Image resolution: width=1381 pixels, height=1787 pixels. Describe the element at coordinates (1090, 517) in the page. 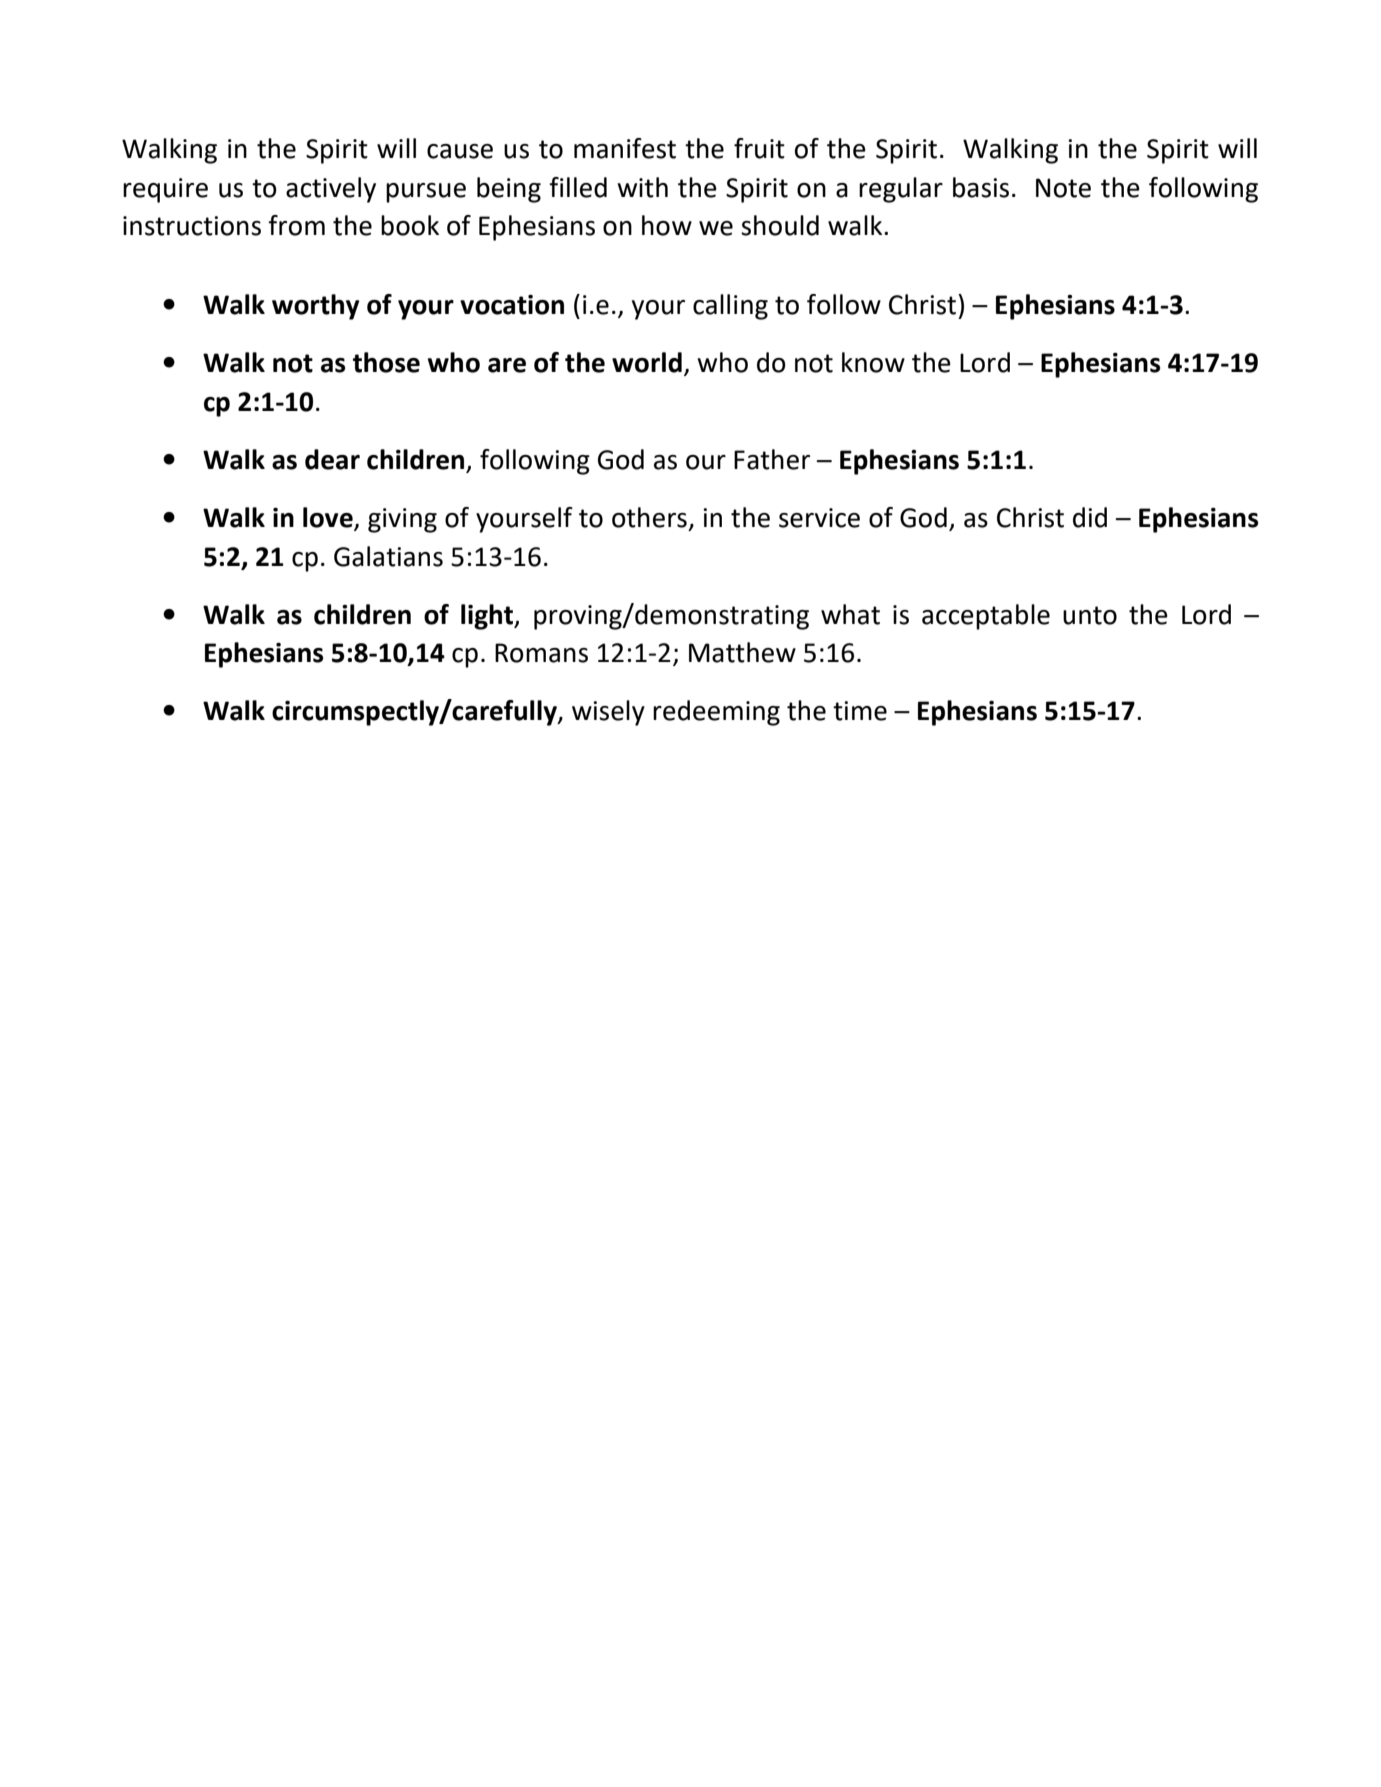

I see `did` at that location.
